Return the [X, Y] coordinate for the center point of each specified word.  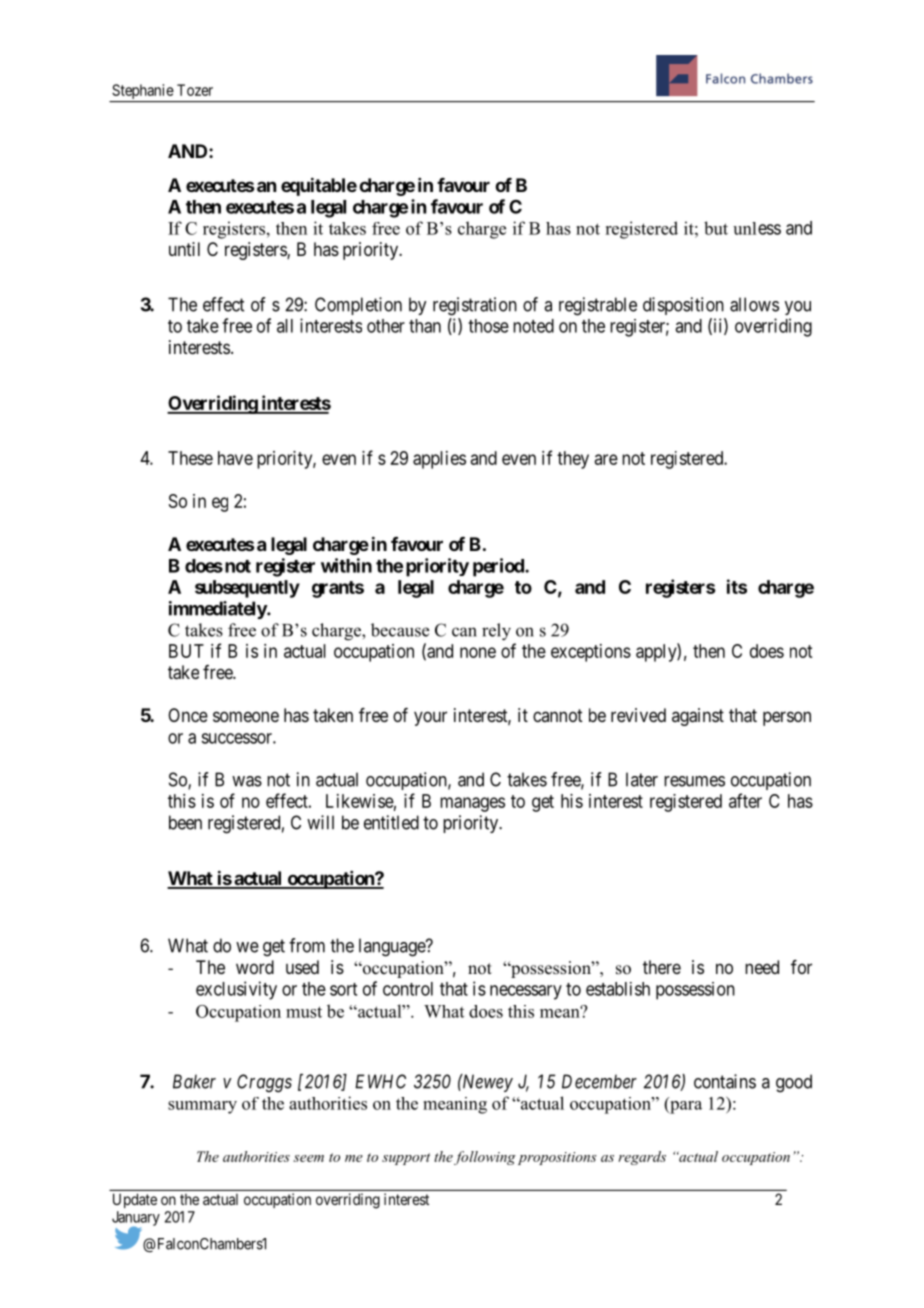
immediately [218, 610]
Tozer [195, 90]
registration [475, 306]
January [136, 1219]
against [698, 717]
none [478, 652]
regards [642, 1158]
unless [757, 228]
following [485, 1158]
